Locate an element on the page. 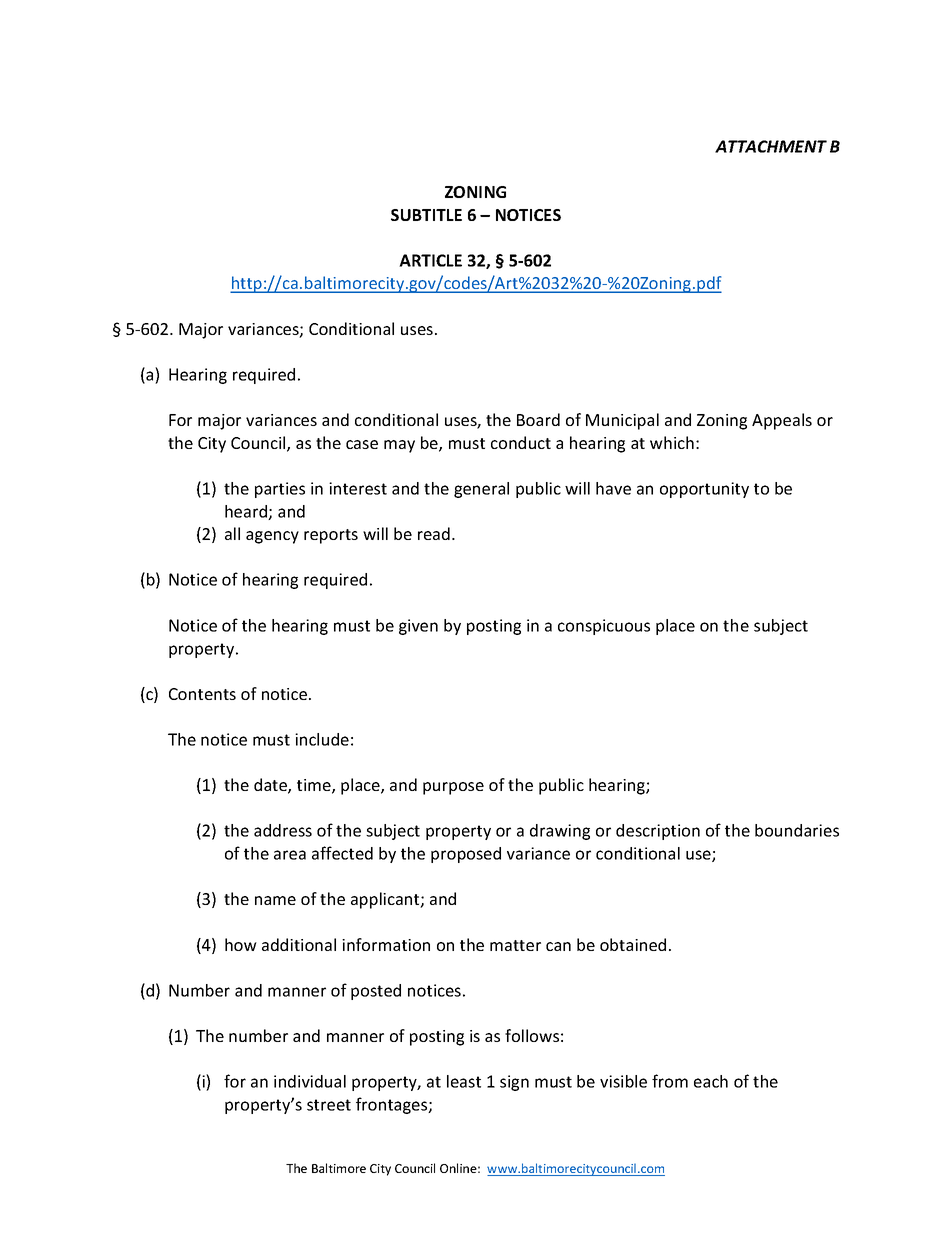  case is located at coordinates (362, 444).
